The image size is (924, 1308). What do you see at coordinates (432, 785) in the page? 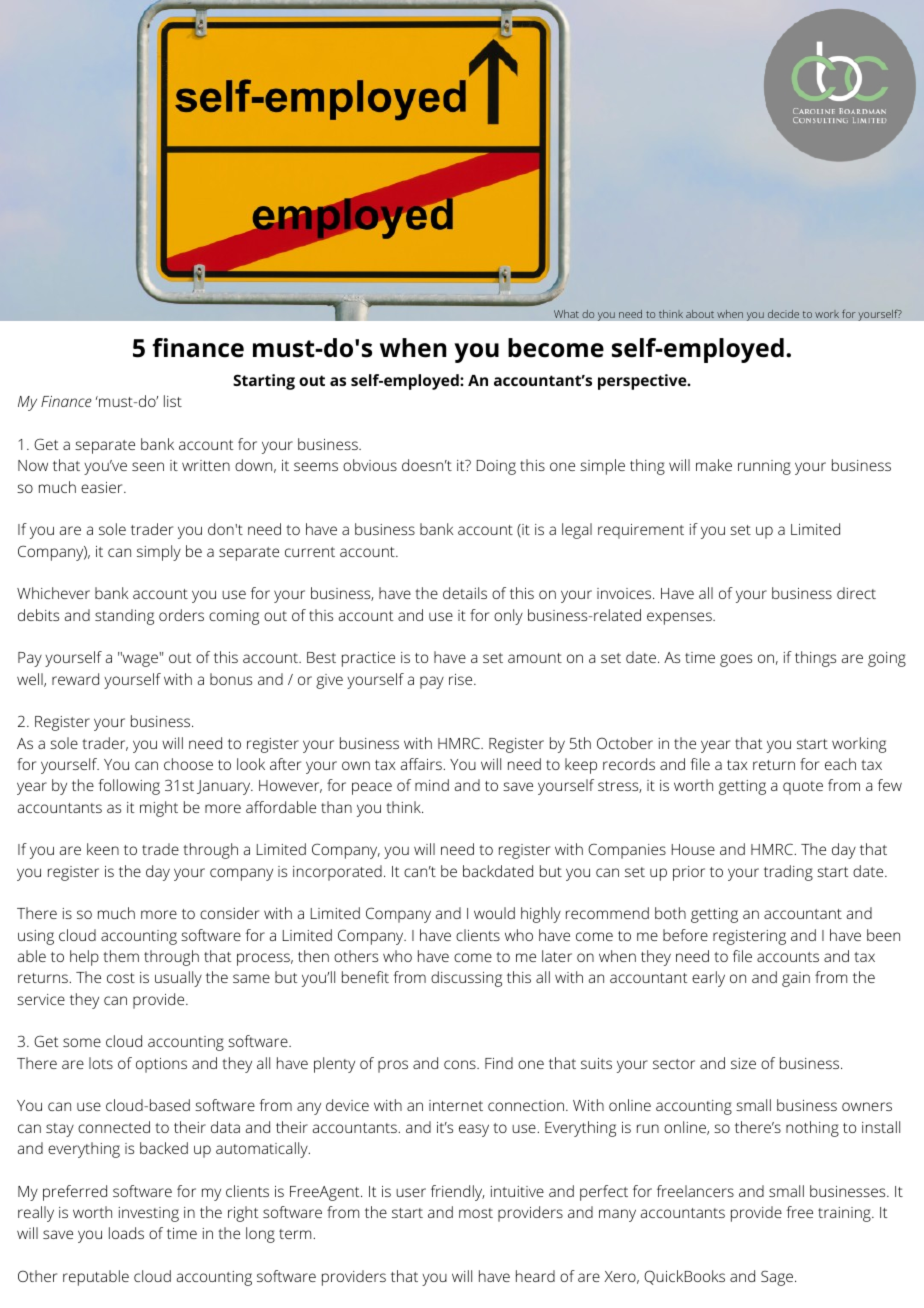
I see `mind` at bounding box center [432, 785].
